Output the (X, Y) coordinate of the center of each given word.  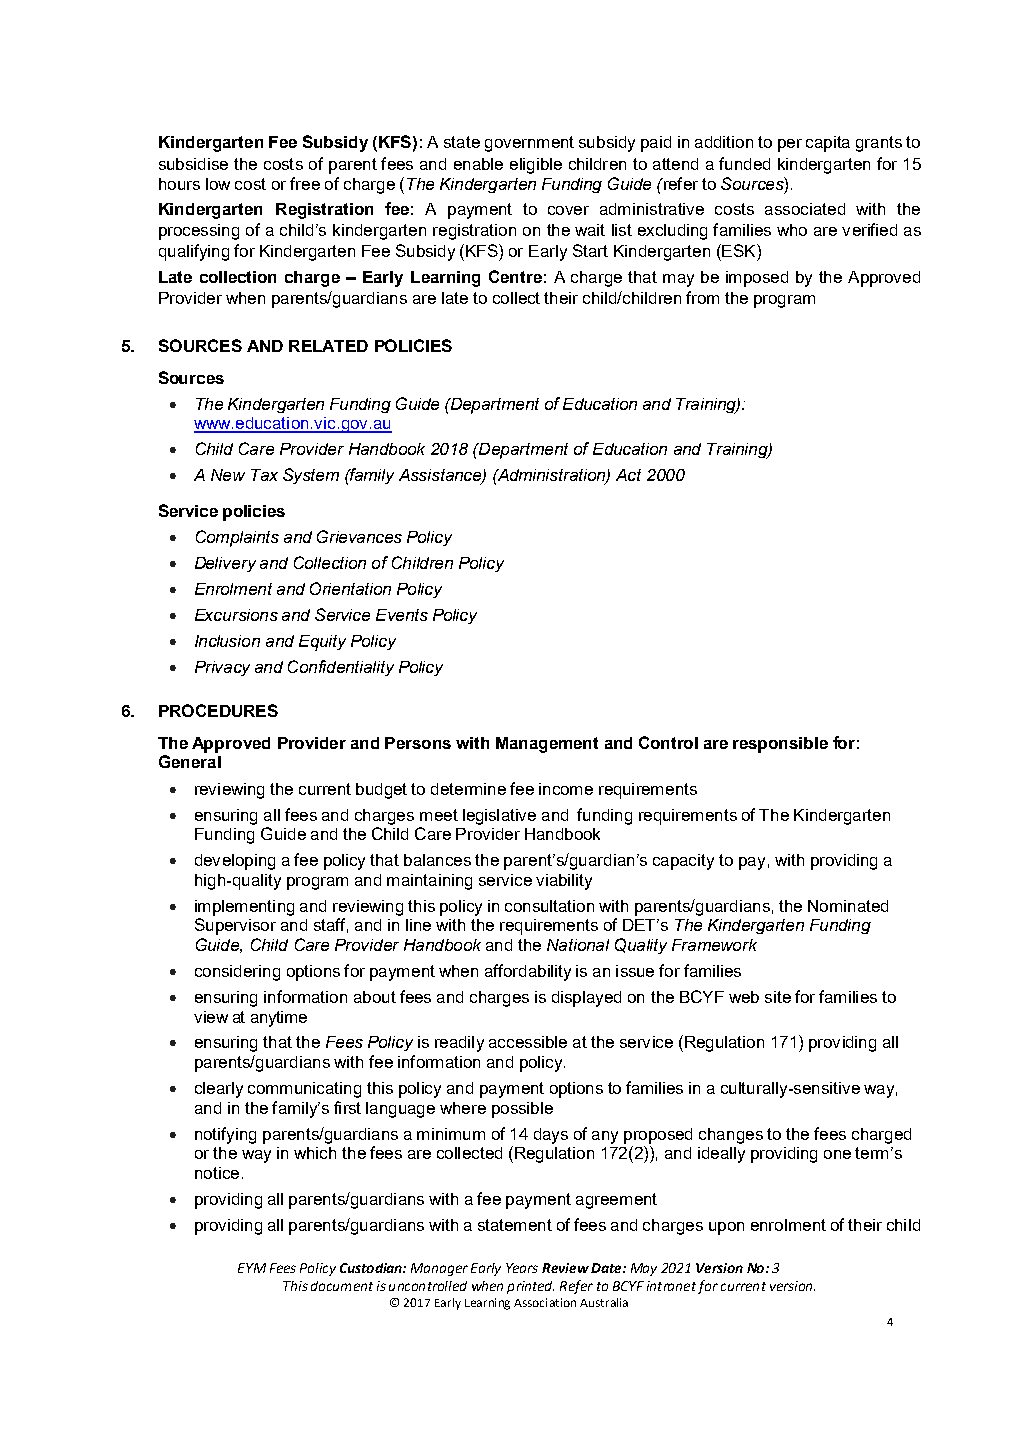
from (702, 297)
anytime (279, 1019)
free (305, 183)
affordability (528, 972)
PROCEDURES (218, 710)
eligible (536, 166)
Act (628, 475)
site (778, 997)
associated (805, 209)
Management (547, 745)
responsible (780, 745)
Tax (264, 475)
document (342, 1286)
